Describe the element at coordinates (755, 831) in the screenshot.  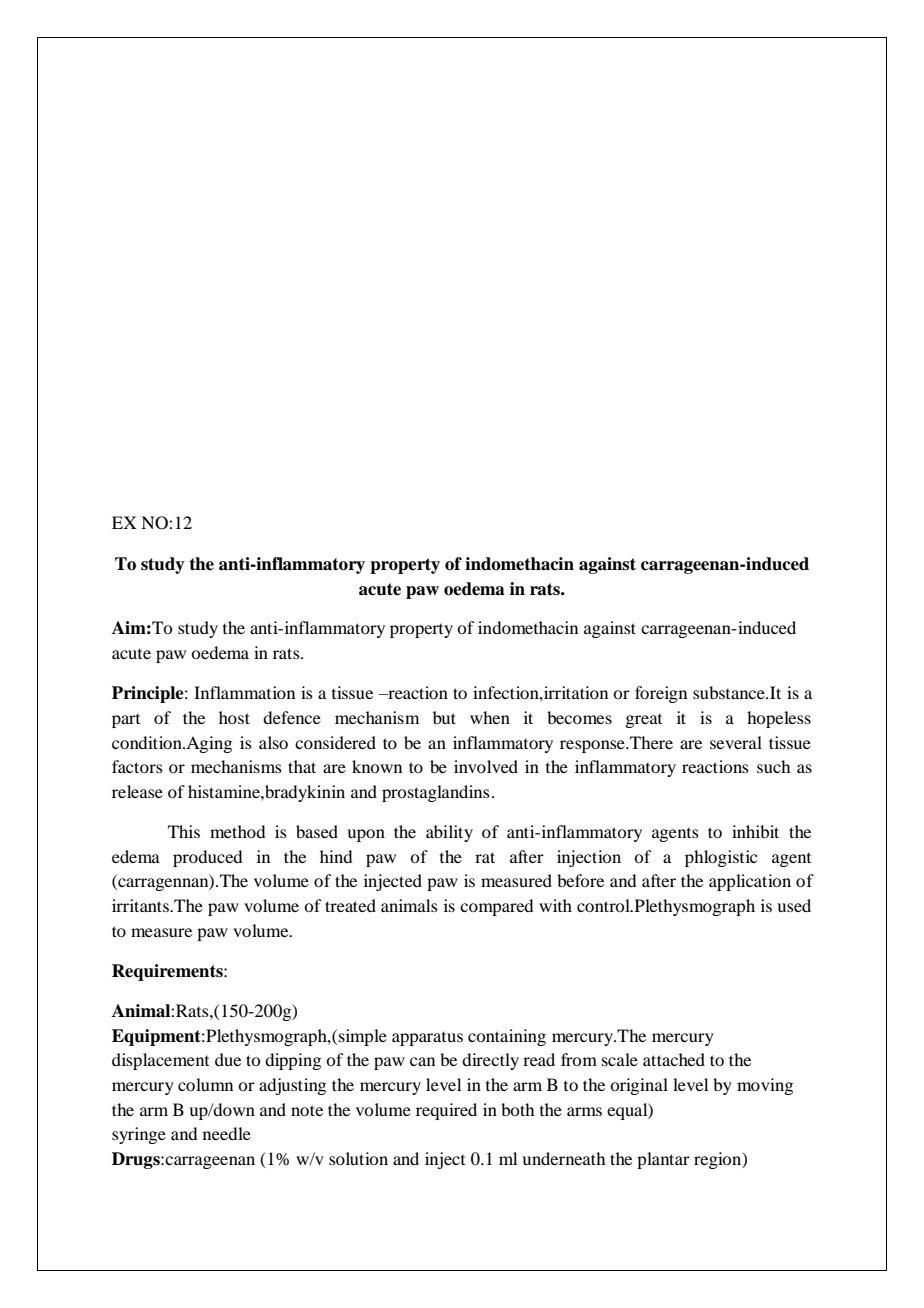
I see `inhibit` at that location.
